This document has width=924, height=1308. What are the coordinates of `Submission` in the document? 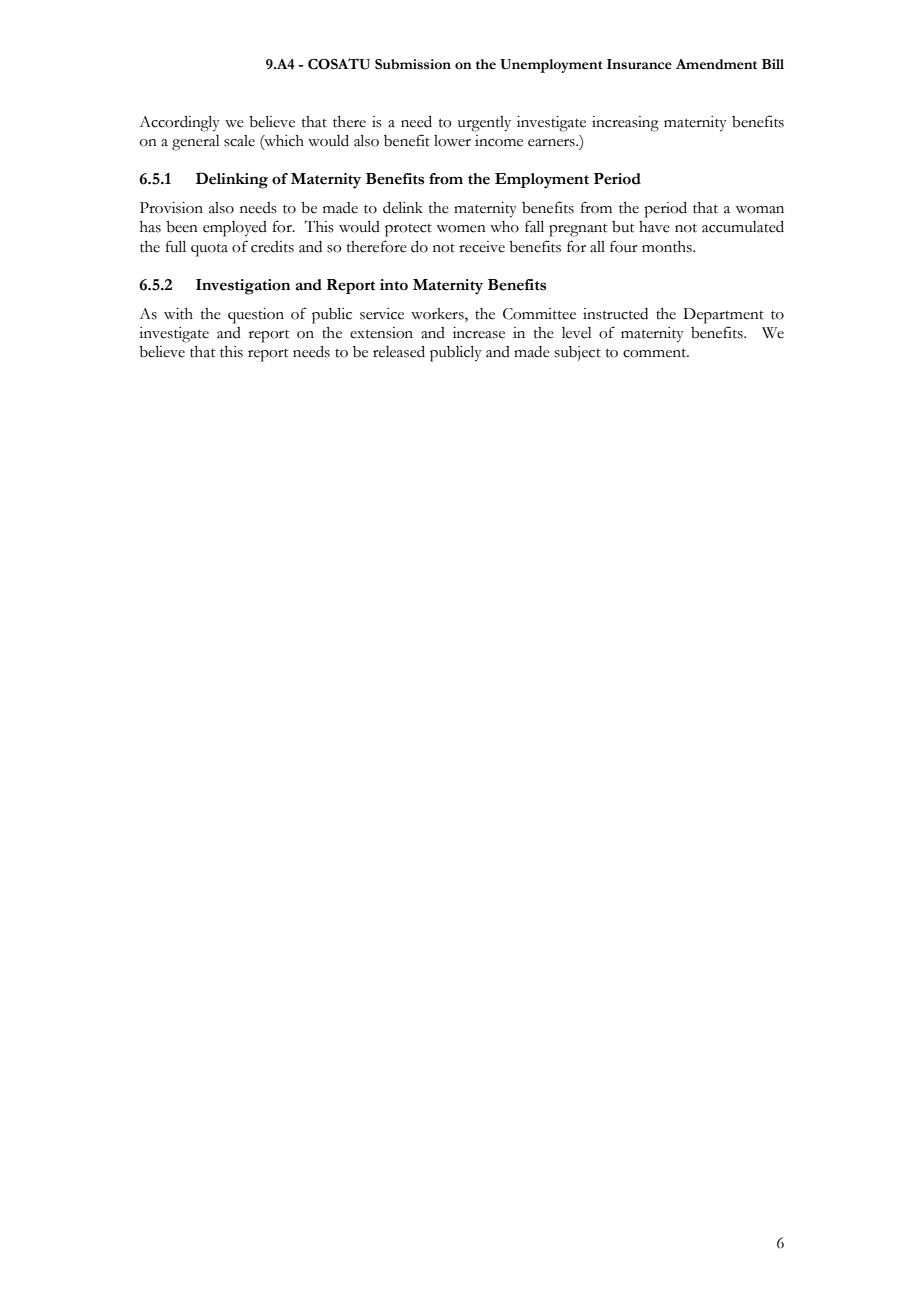 It's located at (413, 64).
